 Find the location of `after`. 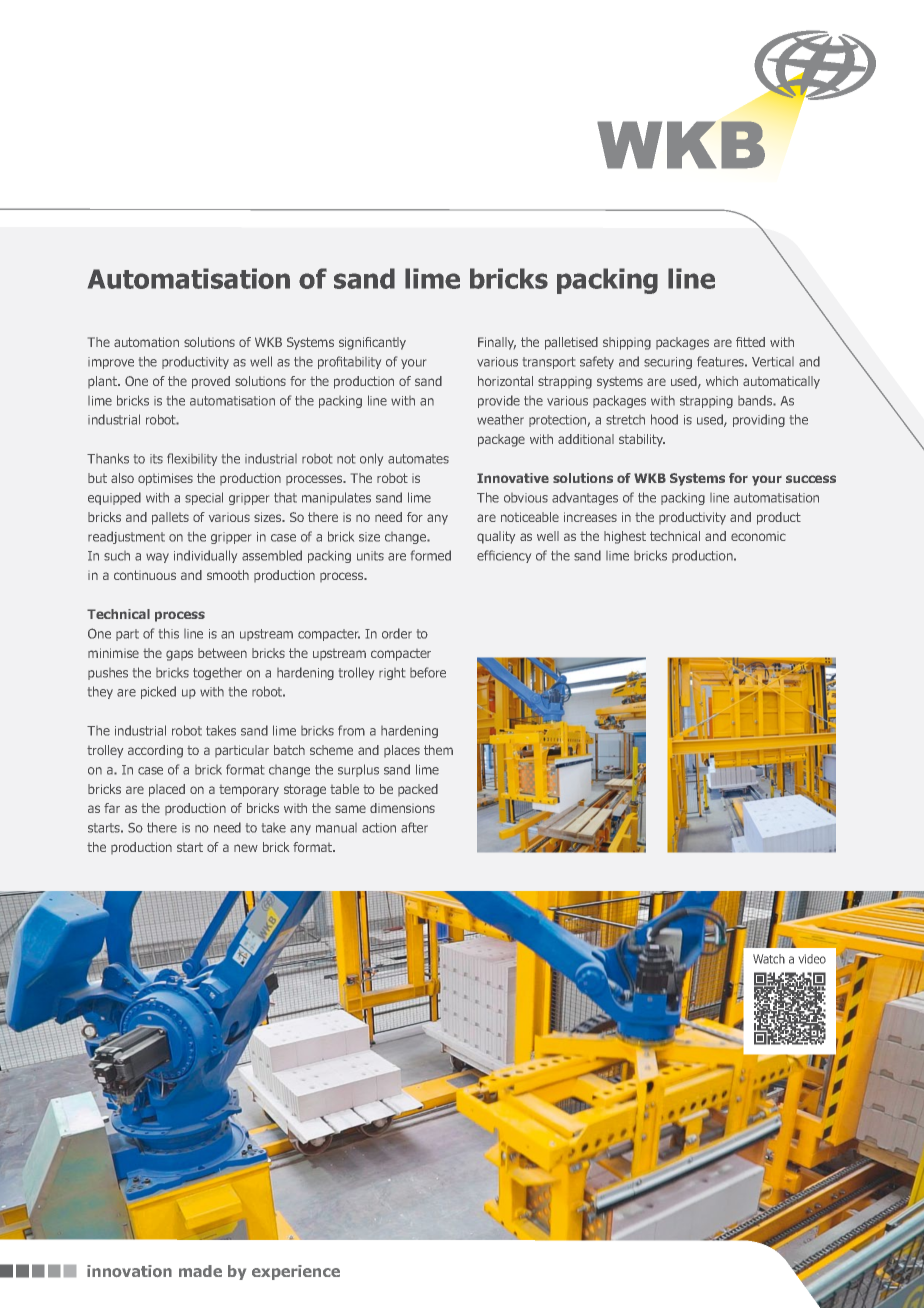

after is located at coordinates (414, 827).
